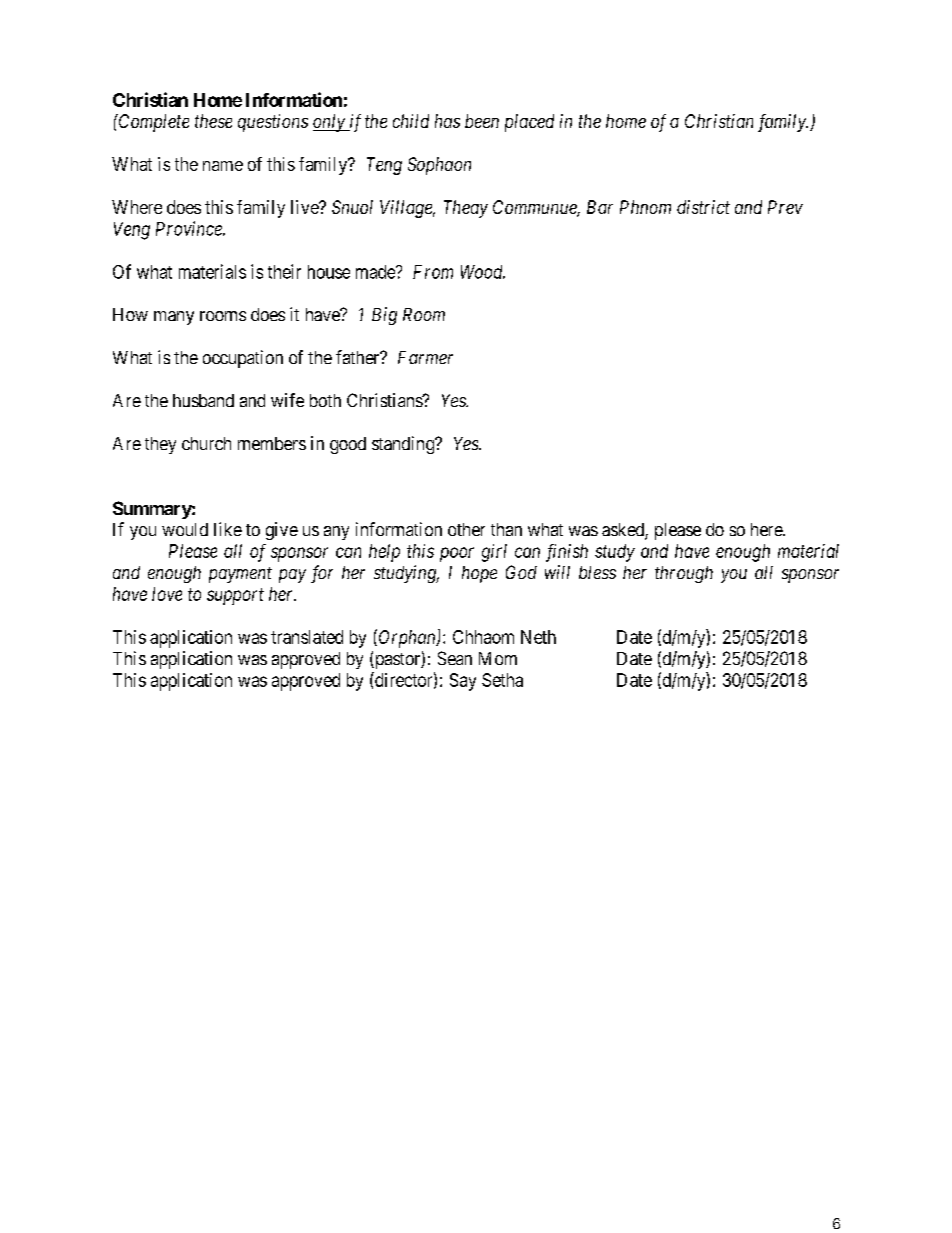 Image resolution: width=952 pixels, height=1233 pixels. I want to click on these, so click(213, 121).
